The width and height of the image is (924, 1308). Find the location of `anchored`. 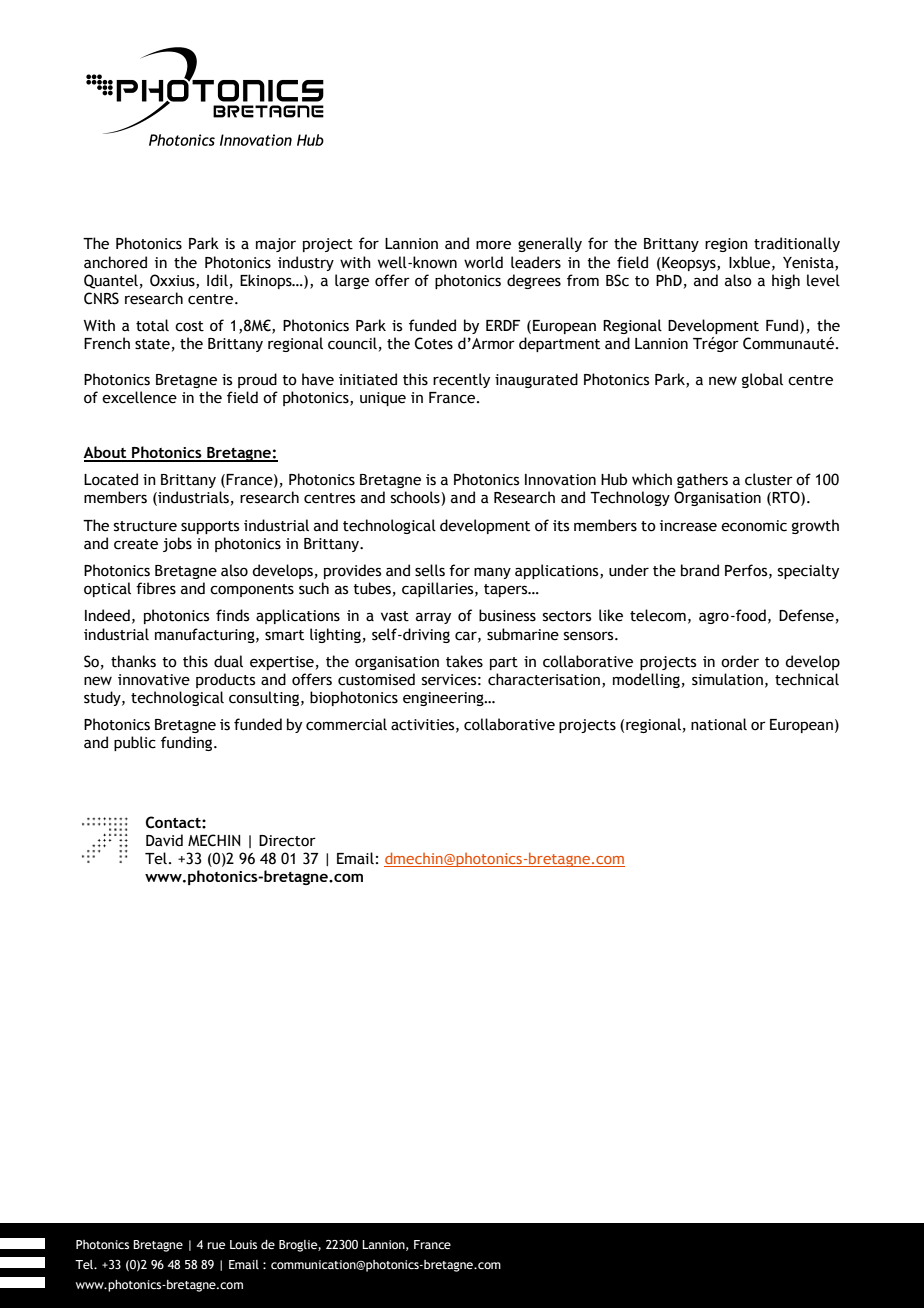

anchored is located at coordinates (115, 262).
